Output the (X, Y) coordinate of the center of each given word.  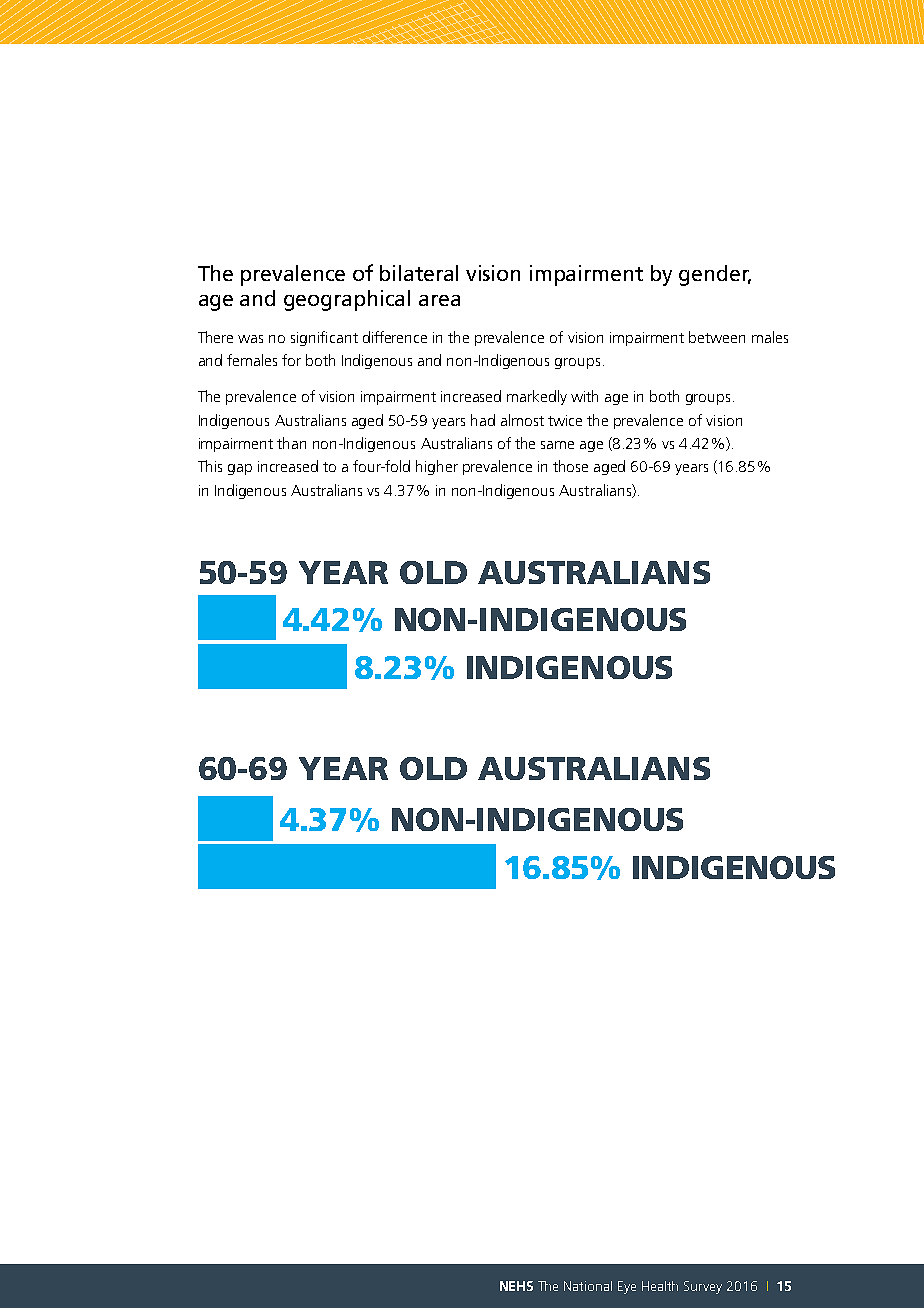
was (250, 339)
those (570, 466)
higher (437, 467)
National (588, 1286)
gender (715, 275)
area (439, 300)
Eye (627, 1287)
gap (240, 469)
